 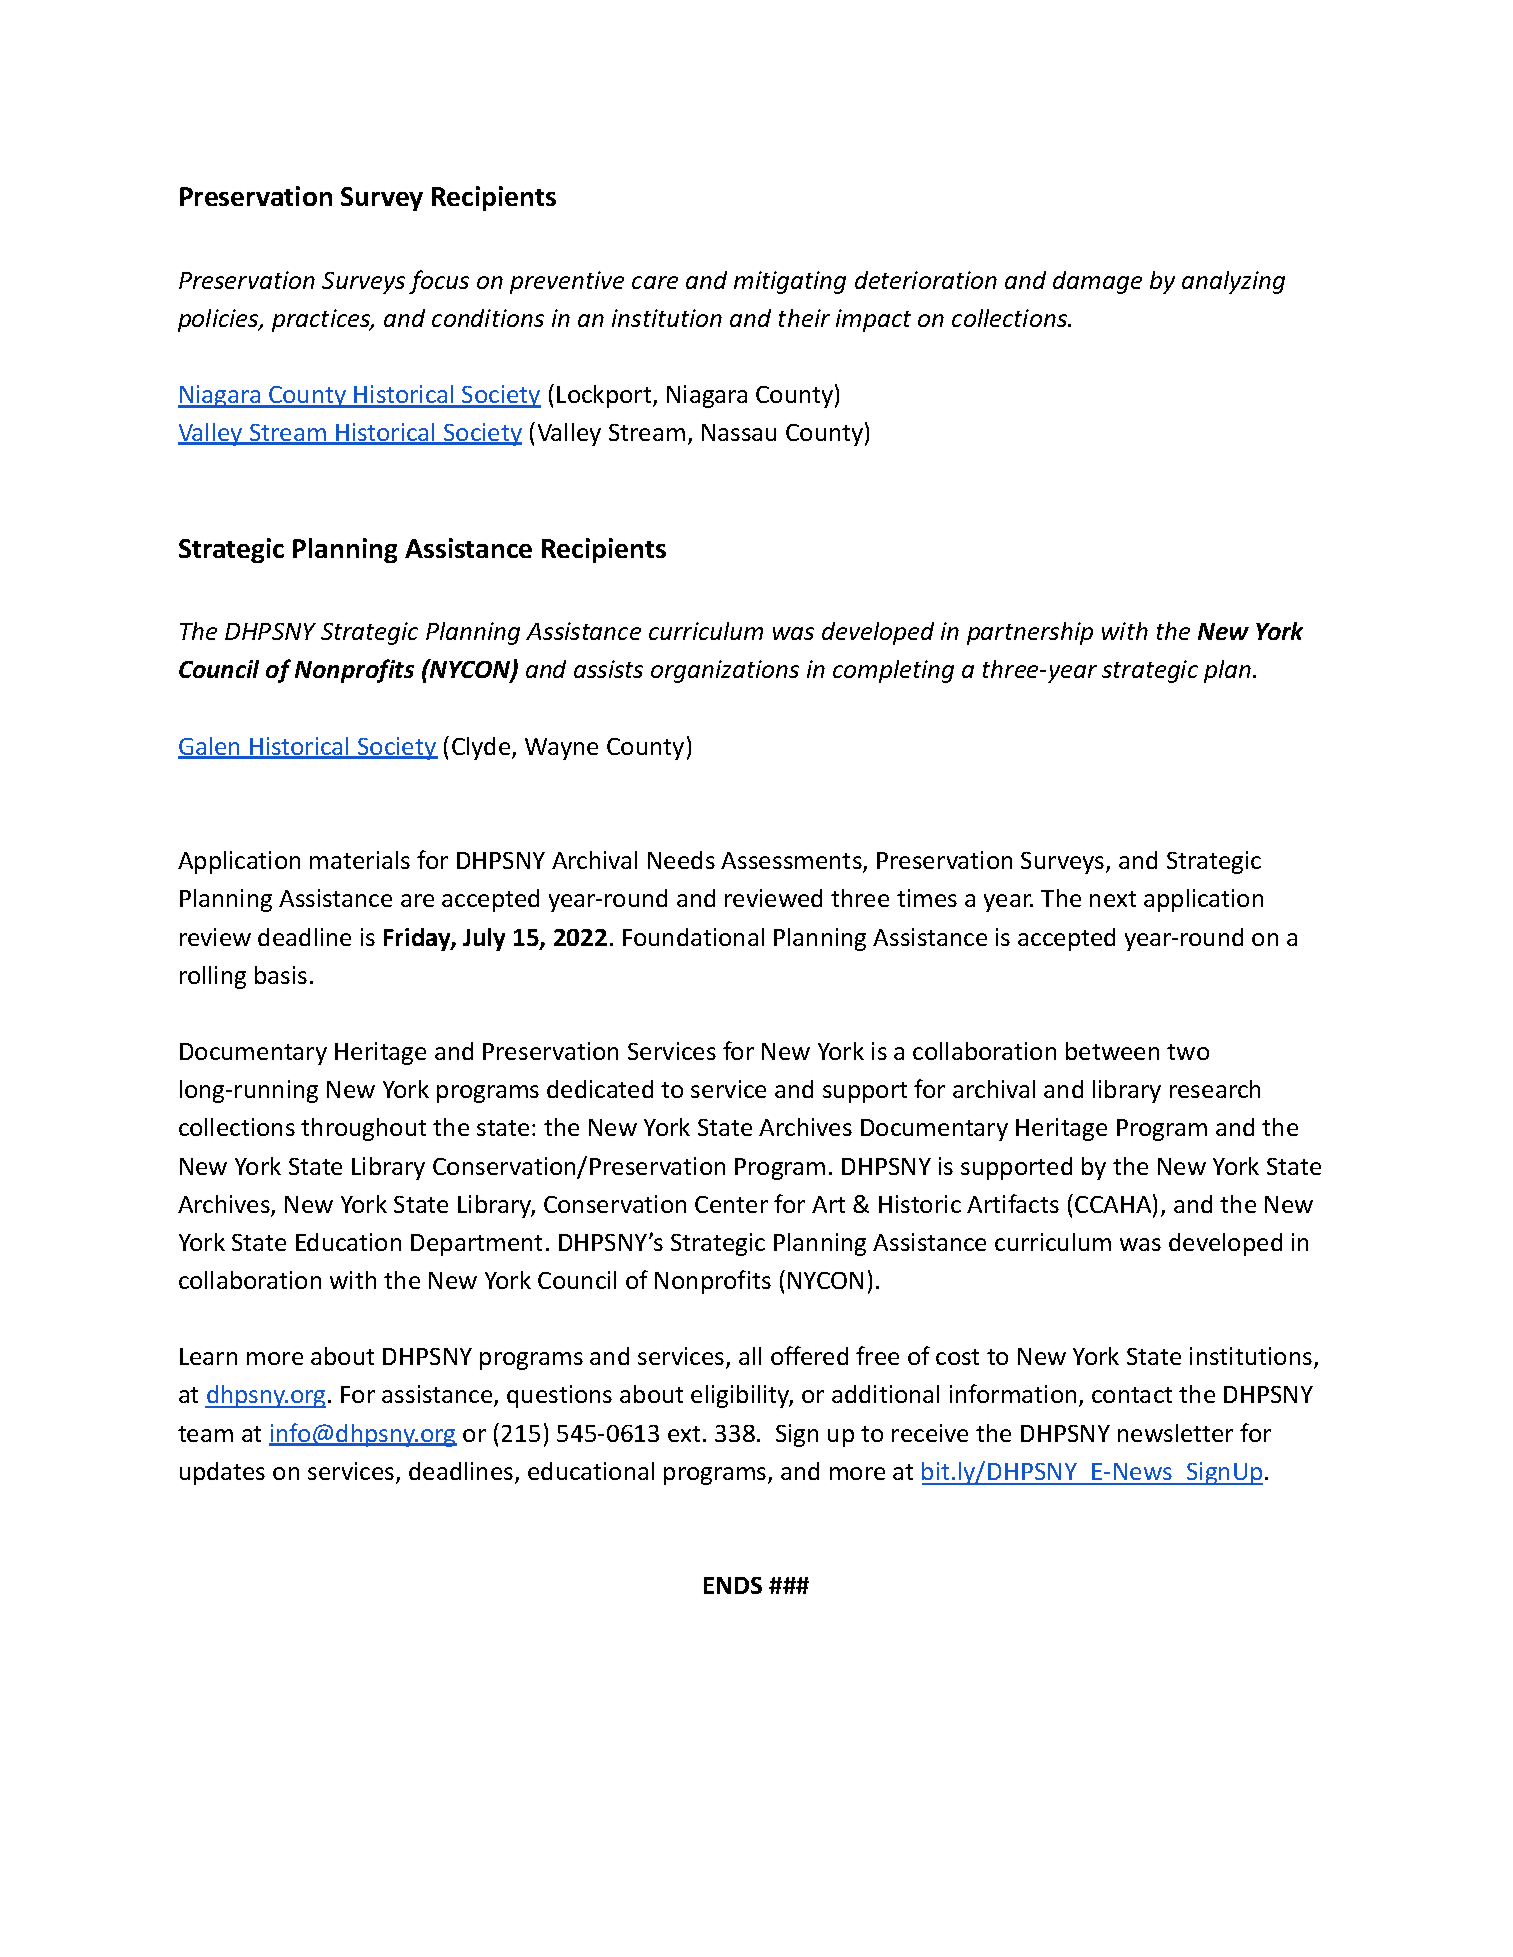 What do you see at coordinates (1132, 1395) in the document?
I see `contact` at bounding box center [1132, 1395].
